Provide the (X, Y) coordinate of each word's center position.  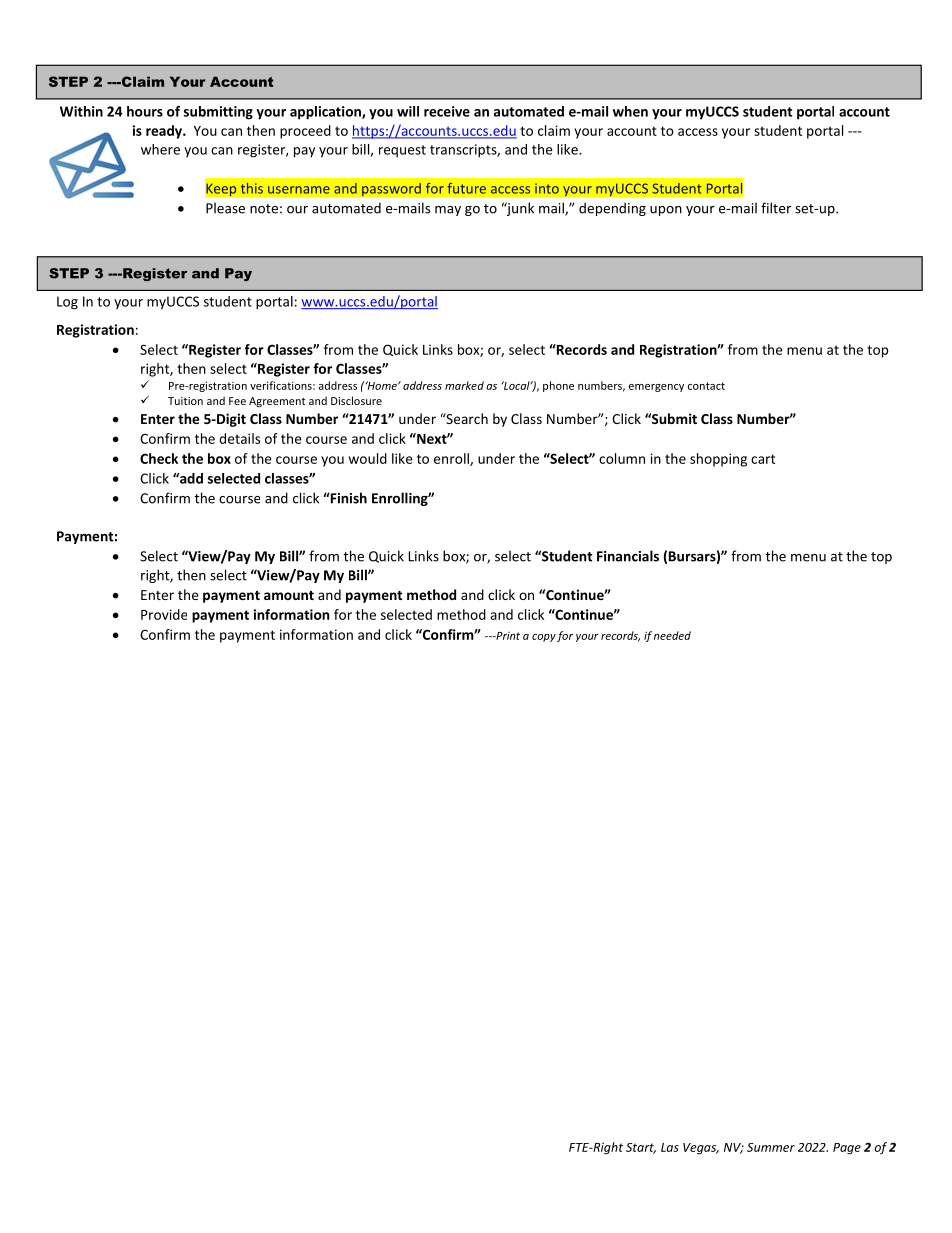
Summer (771, 1147)
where (160, 149)
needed (672, 635)
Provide (164, 614)
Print (507, 636)
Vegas (701, 1149)
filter (776, 208)
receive (447, 111)
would (368, 458)
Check (159, 458)
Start (641, 1148)
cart (763, 459)
